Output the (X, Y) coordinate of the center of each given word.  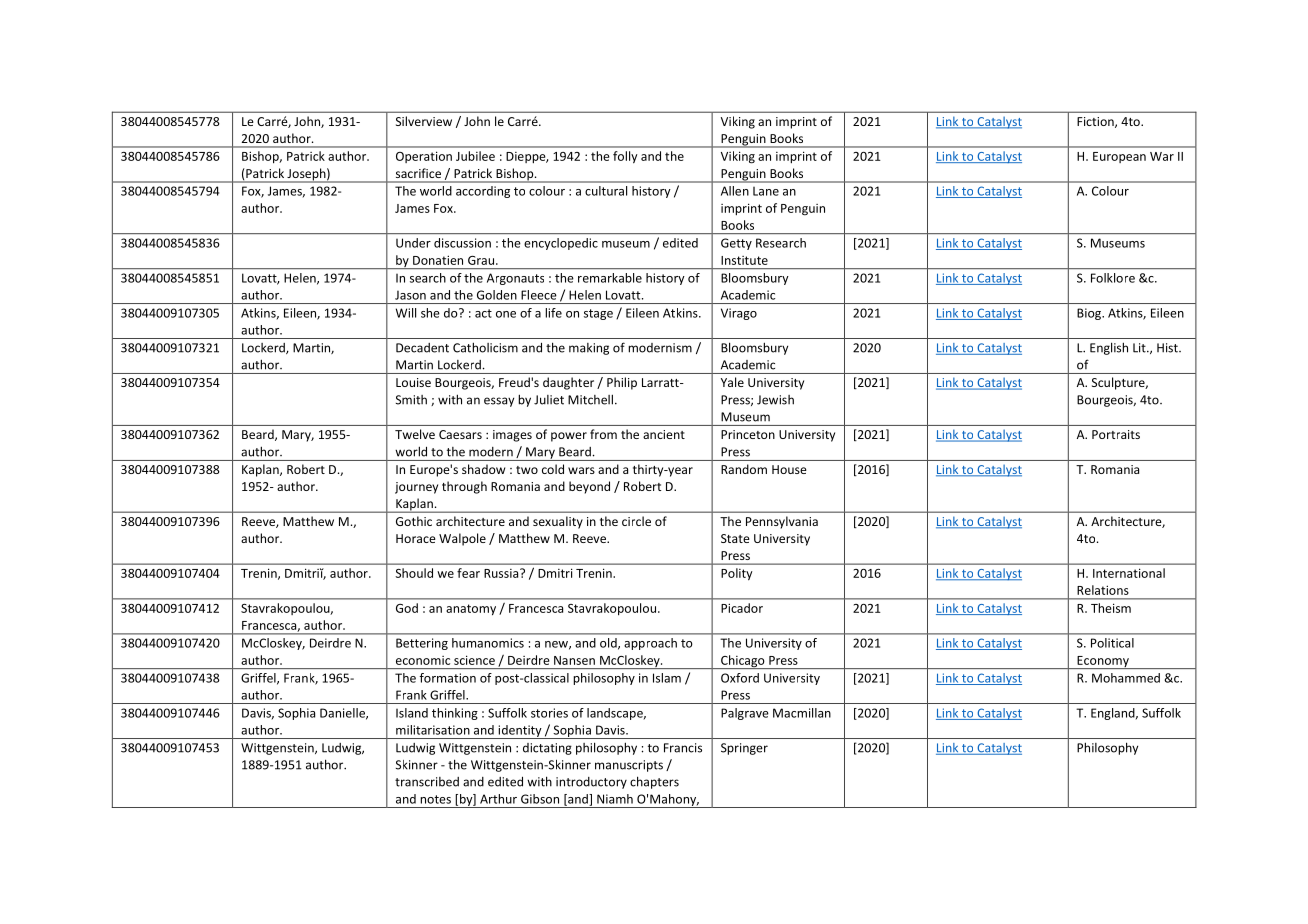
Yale (732, 382)
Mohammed (1126, 678)
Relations (1103, 590)
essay (499, 402)
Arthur (498, 799)
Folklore (1113, 278)
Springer (744, 749)
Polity (737, 574)
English (1109, 348)
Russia (502, 573)
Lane (766, 191)
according (483, 192)
